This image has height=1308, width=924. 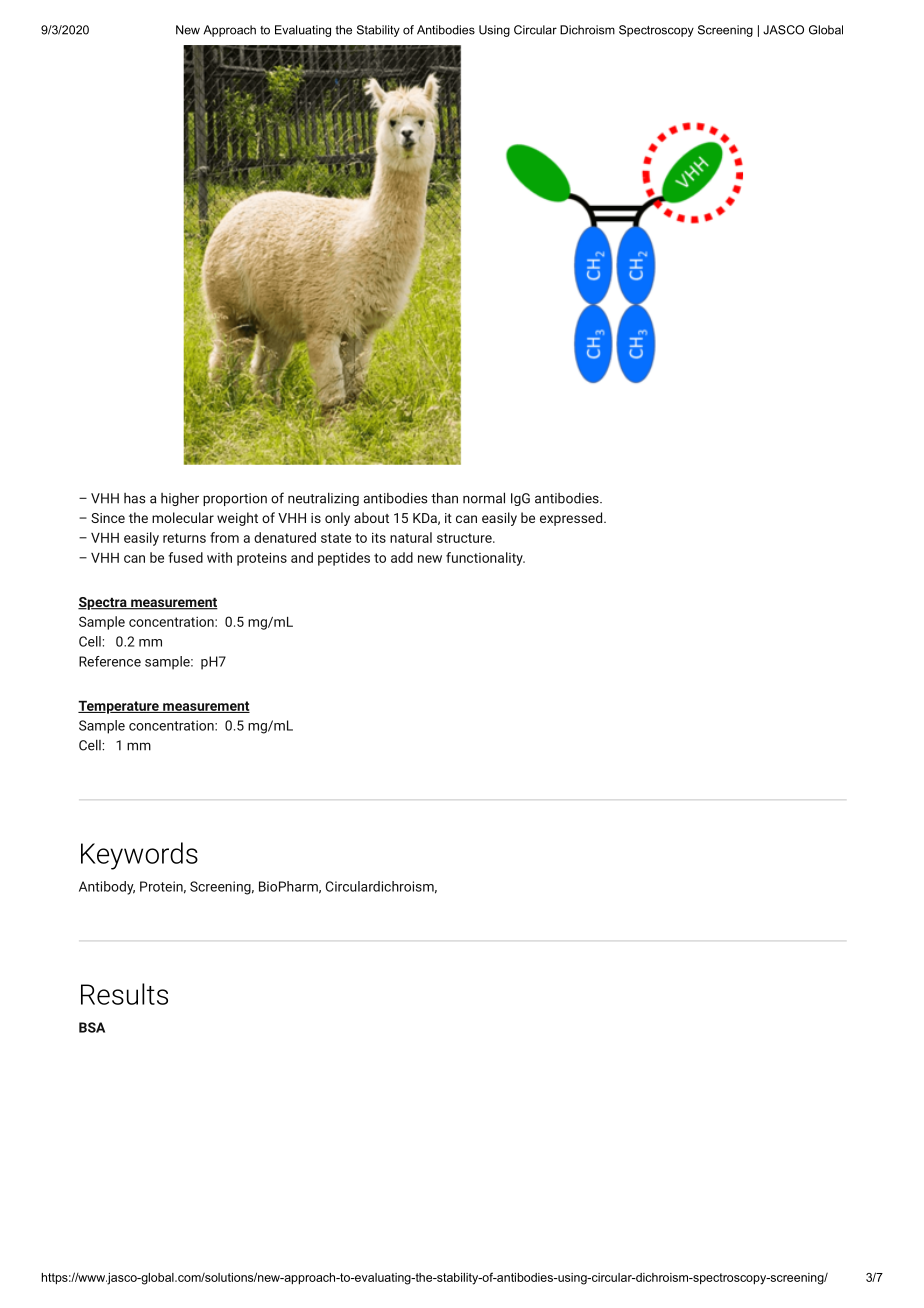 What do you see at coordinates (119, 707) in the image?
I see `Temperature` at bounding box center [119, 707].
